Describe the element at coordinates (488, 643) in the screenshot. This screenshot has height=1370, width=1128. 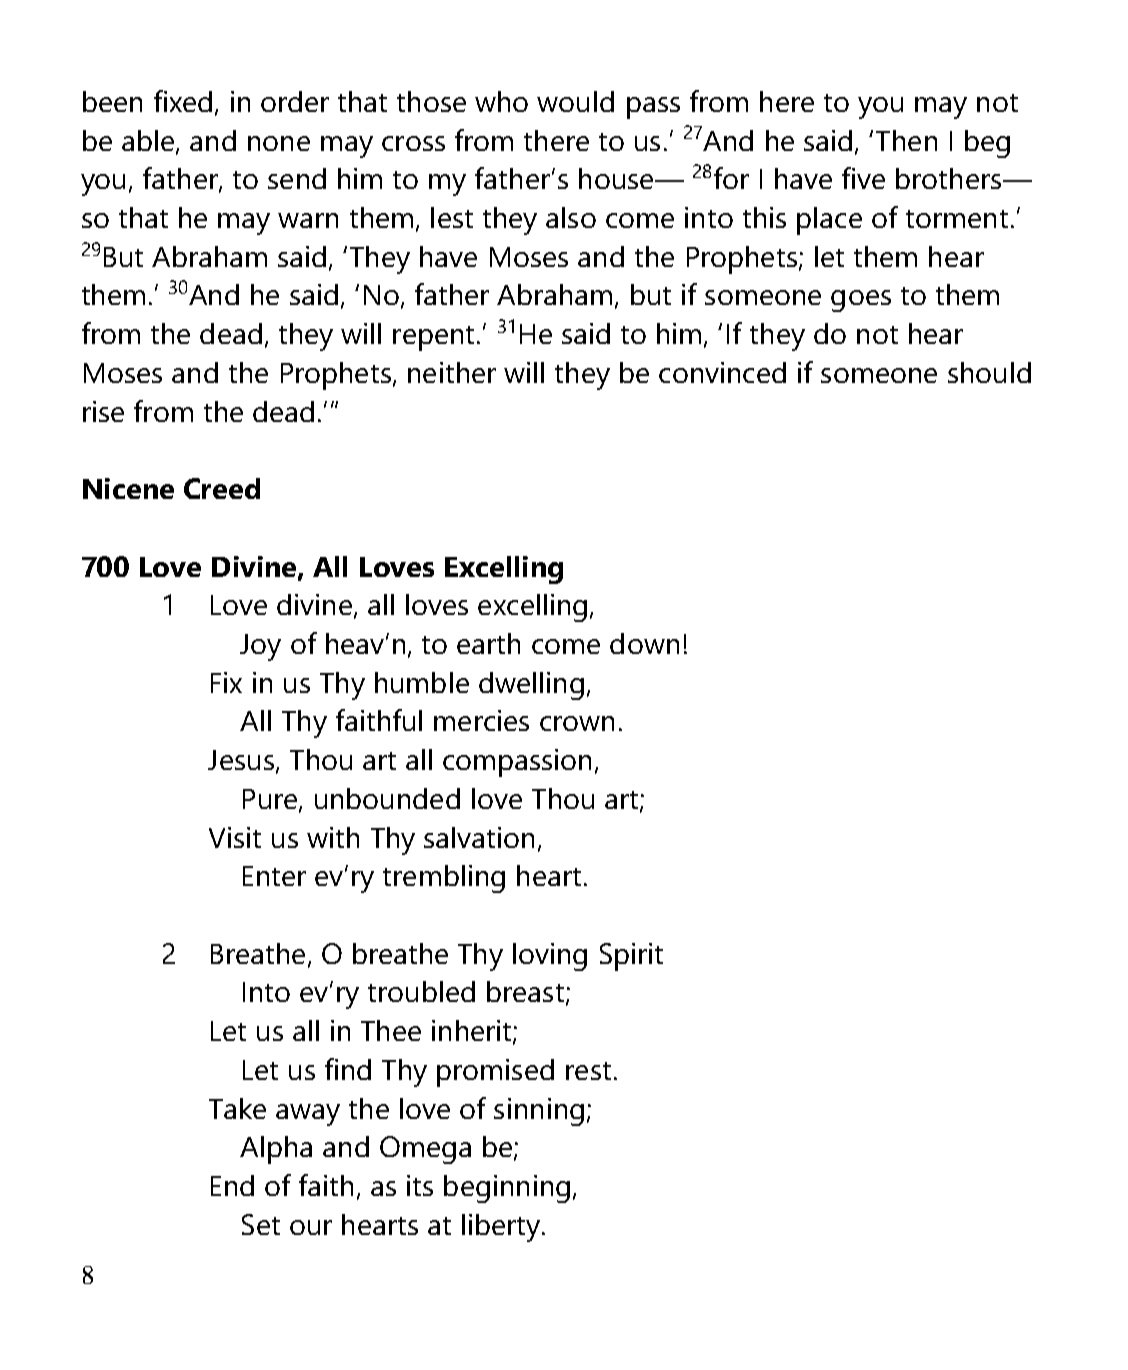
I see `earth` at that location.
